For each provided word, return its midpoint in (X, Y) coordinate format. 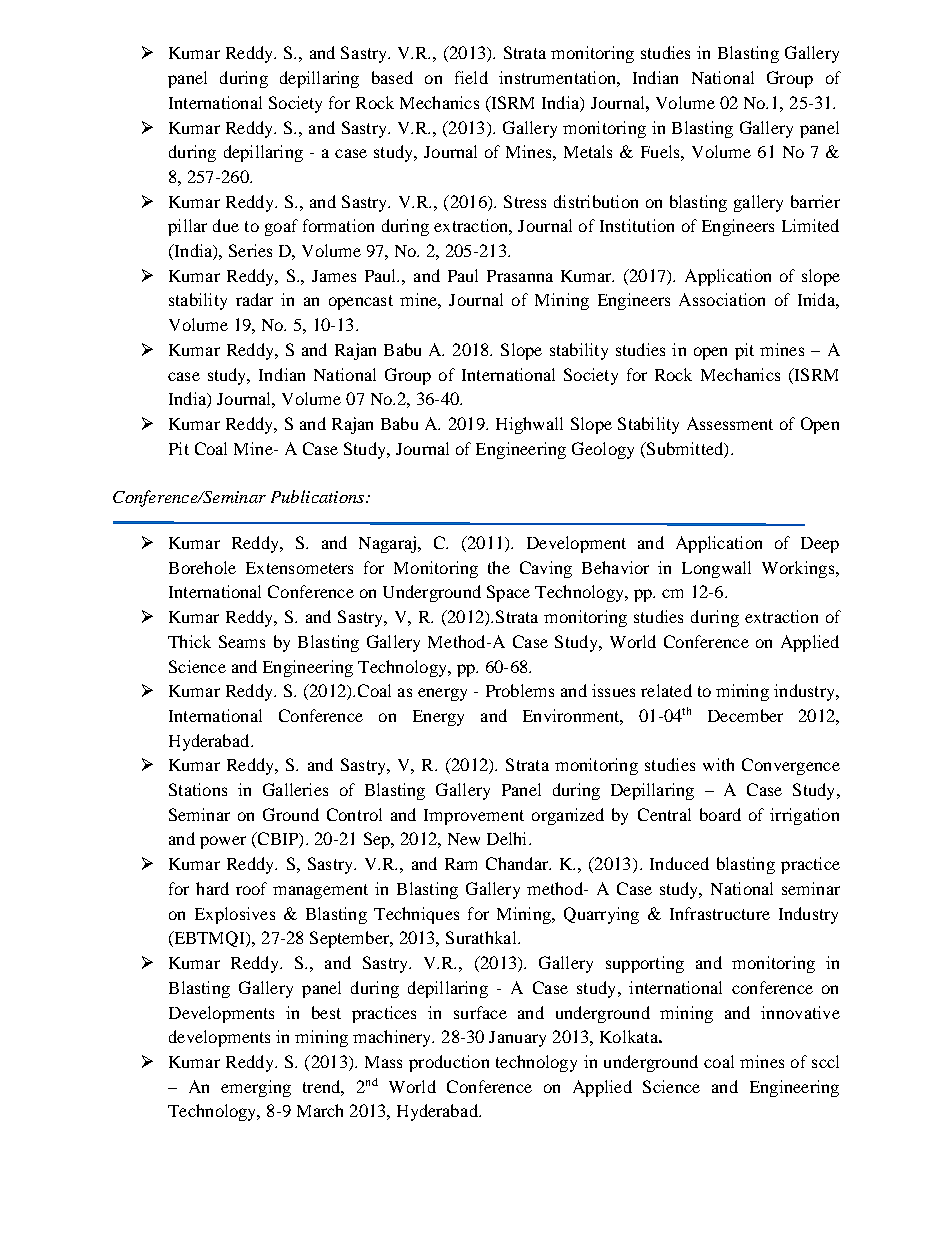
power (223, 842)
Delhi (508, 838)
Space (508, 593)
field (471, 77)
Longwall (716, 569)
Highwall (529, 425)
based (392, 77)
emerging (256, 1088)
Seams (242, 641)
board (720, 814)
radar (254, 299)
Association (722, 299)
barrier (815, 201)
